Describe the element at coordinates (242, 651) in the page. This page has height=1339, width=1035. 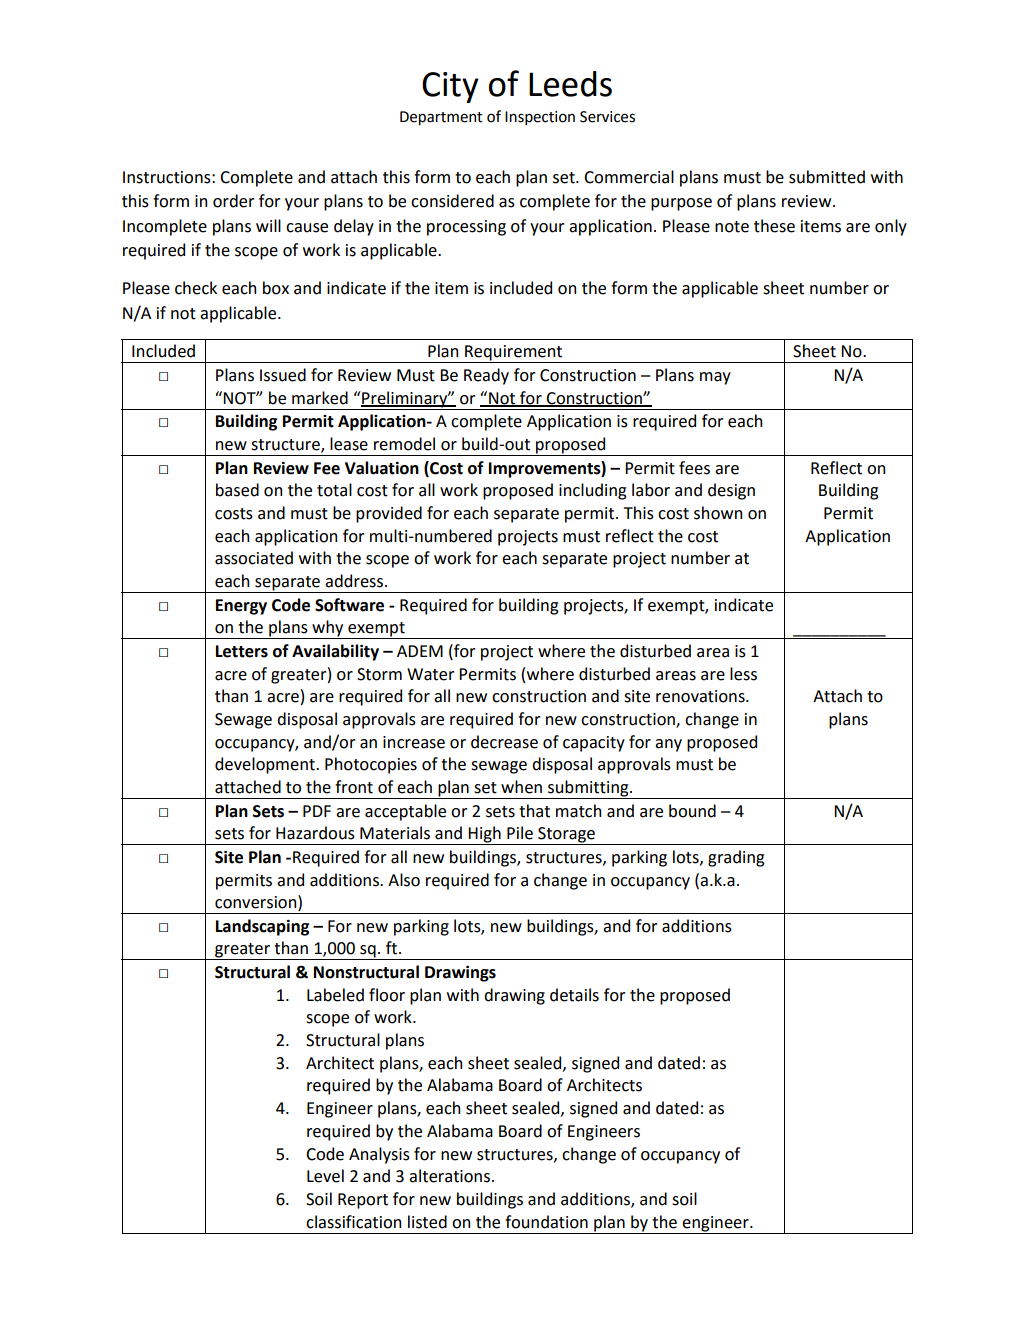
I see `Letters` at that location.
